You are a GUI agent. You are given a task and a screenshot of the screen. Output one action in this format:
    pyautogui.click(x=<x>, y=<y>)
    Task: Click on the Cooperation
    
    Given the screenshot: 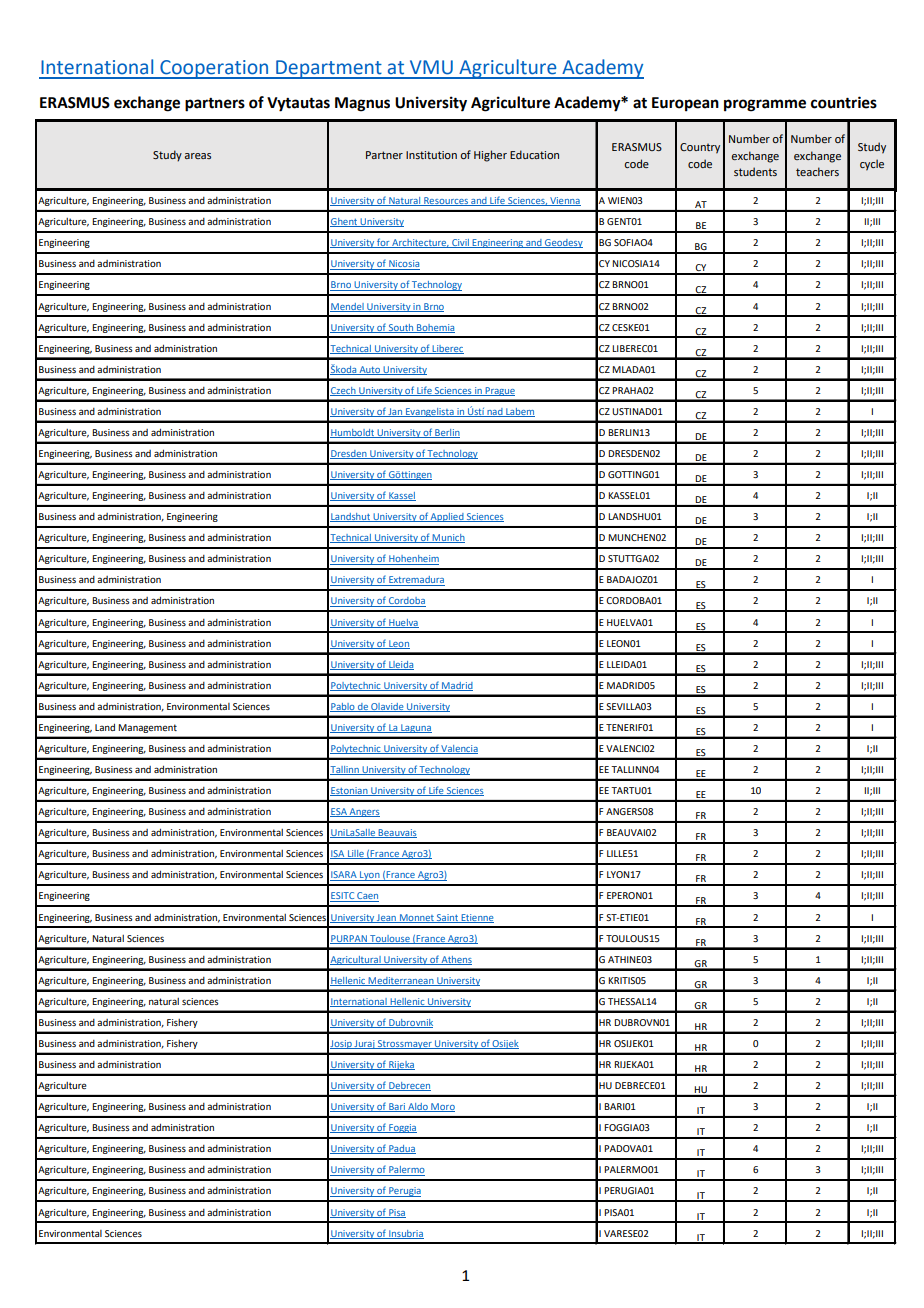 What is the action you would take?
    pyautogui.click(x=214, y=69)
